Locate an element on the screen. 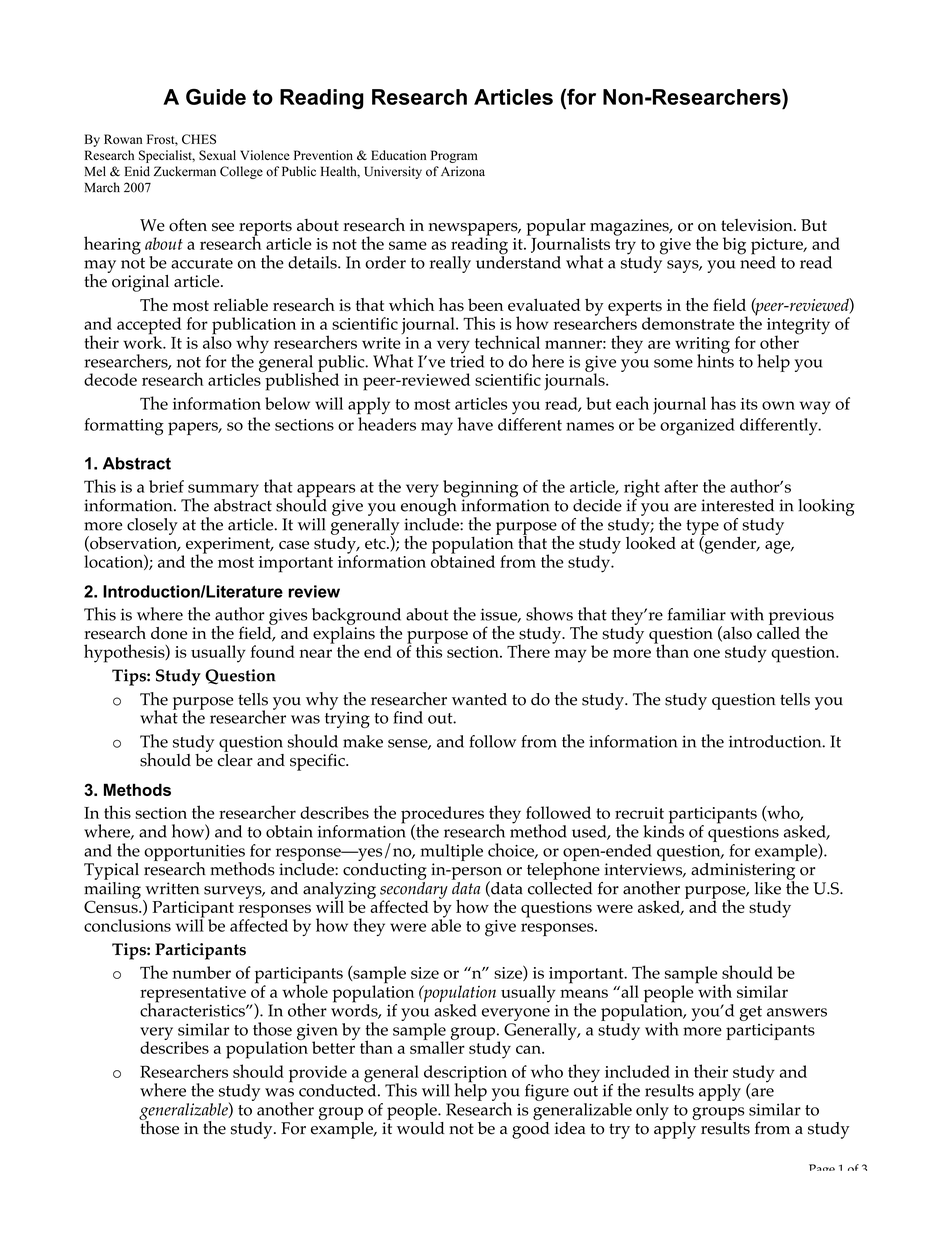  television is located at coordinates (758, 225).
